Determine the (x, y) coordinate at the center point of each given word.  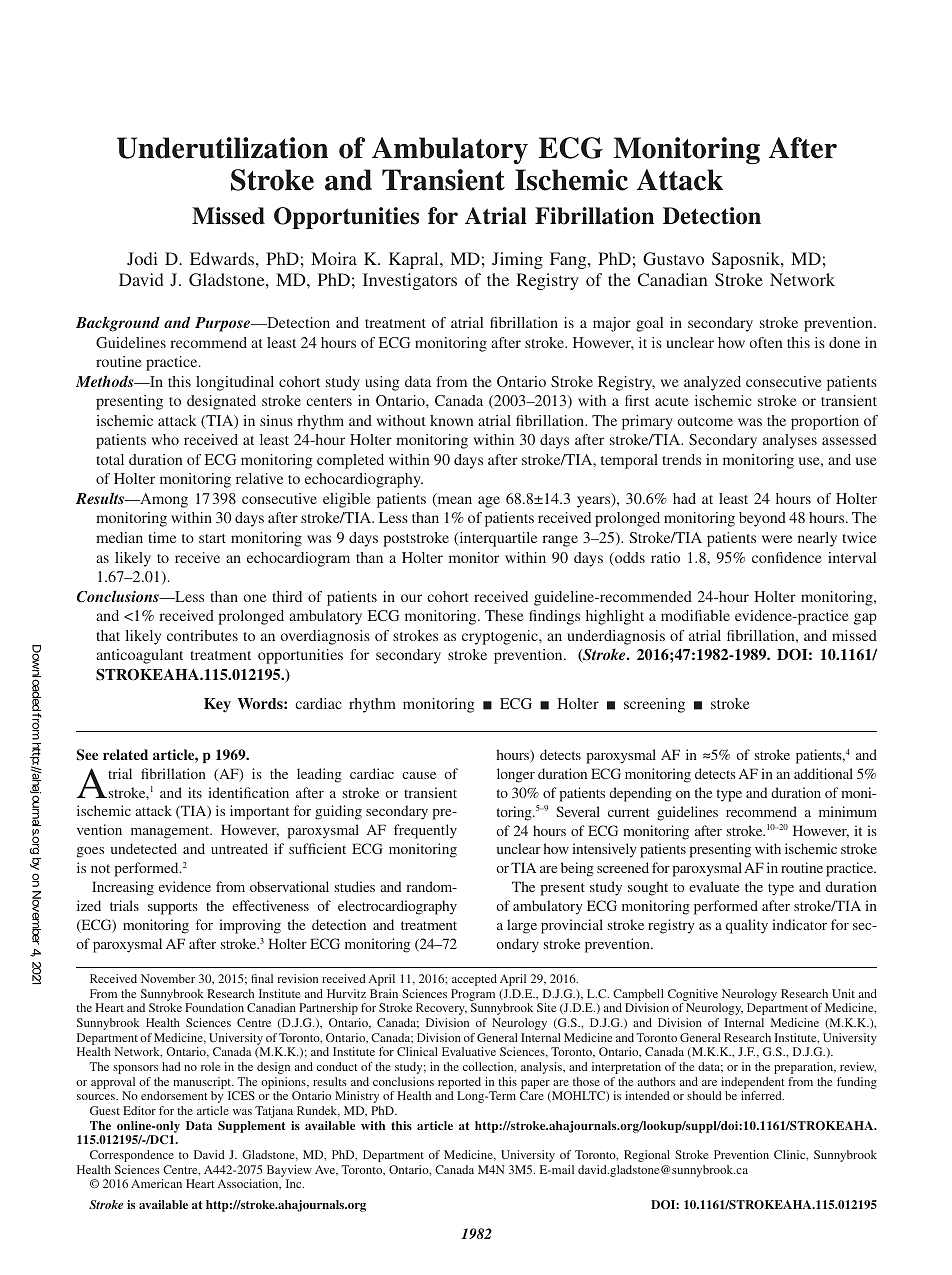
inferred (762, 1095)
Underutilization (222, 148)
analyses (790, 441)
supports (173, 908)
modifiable (695, 615)
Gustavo (673, 259)
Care (532, 1095)
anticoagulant (139, 656)
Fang (569, 260)
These (504, 615)
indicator (799, 924)
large (522, 926)
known (452, 420)
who (165, 439)
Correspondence (132, 1156)
